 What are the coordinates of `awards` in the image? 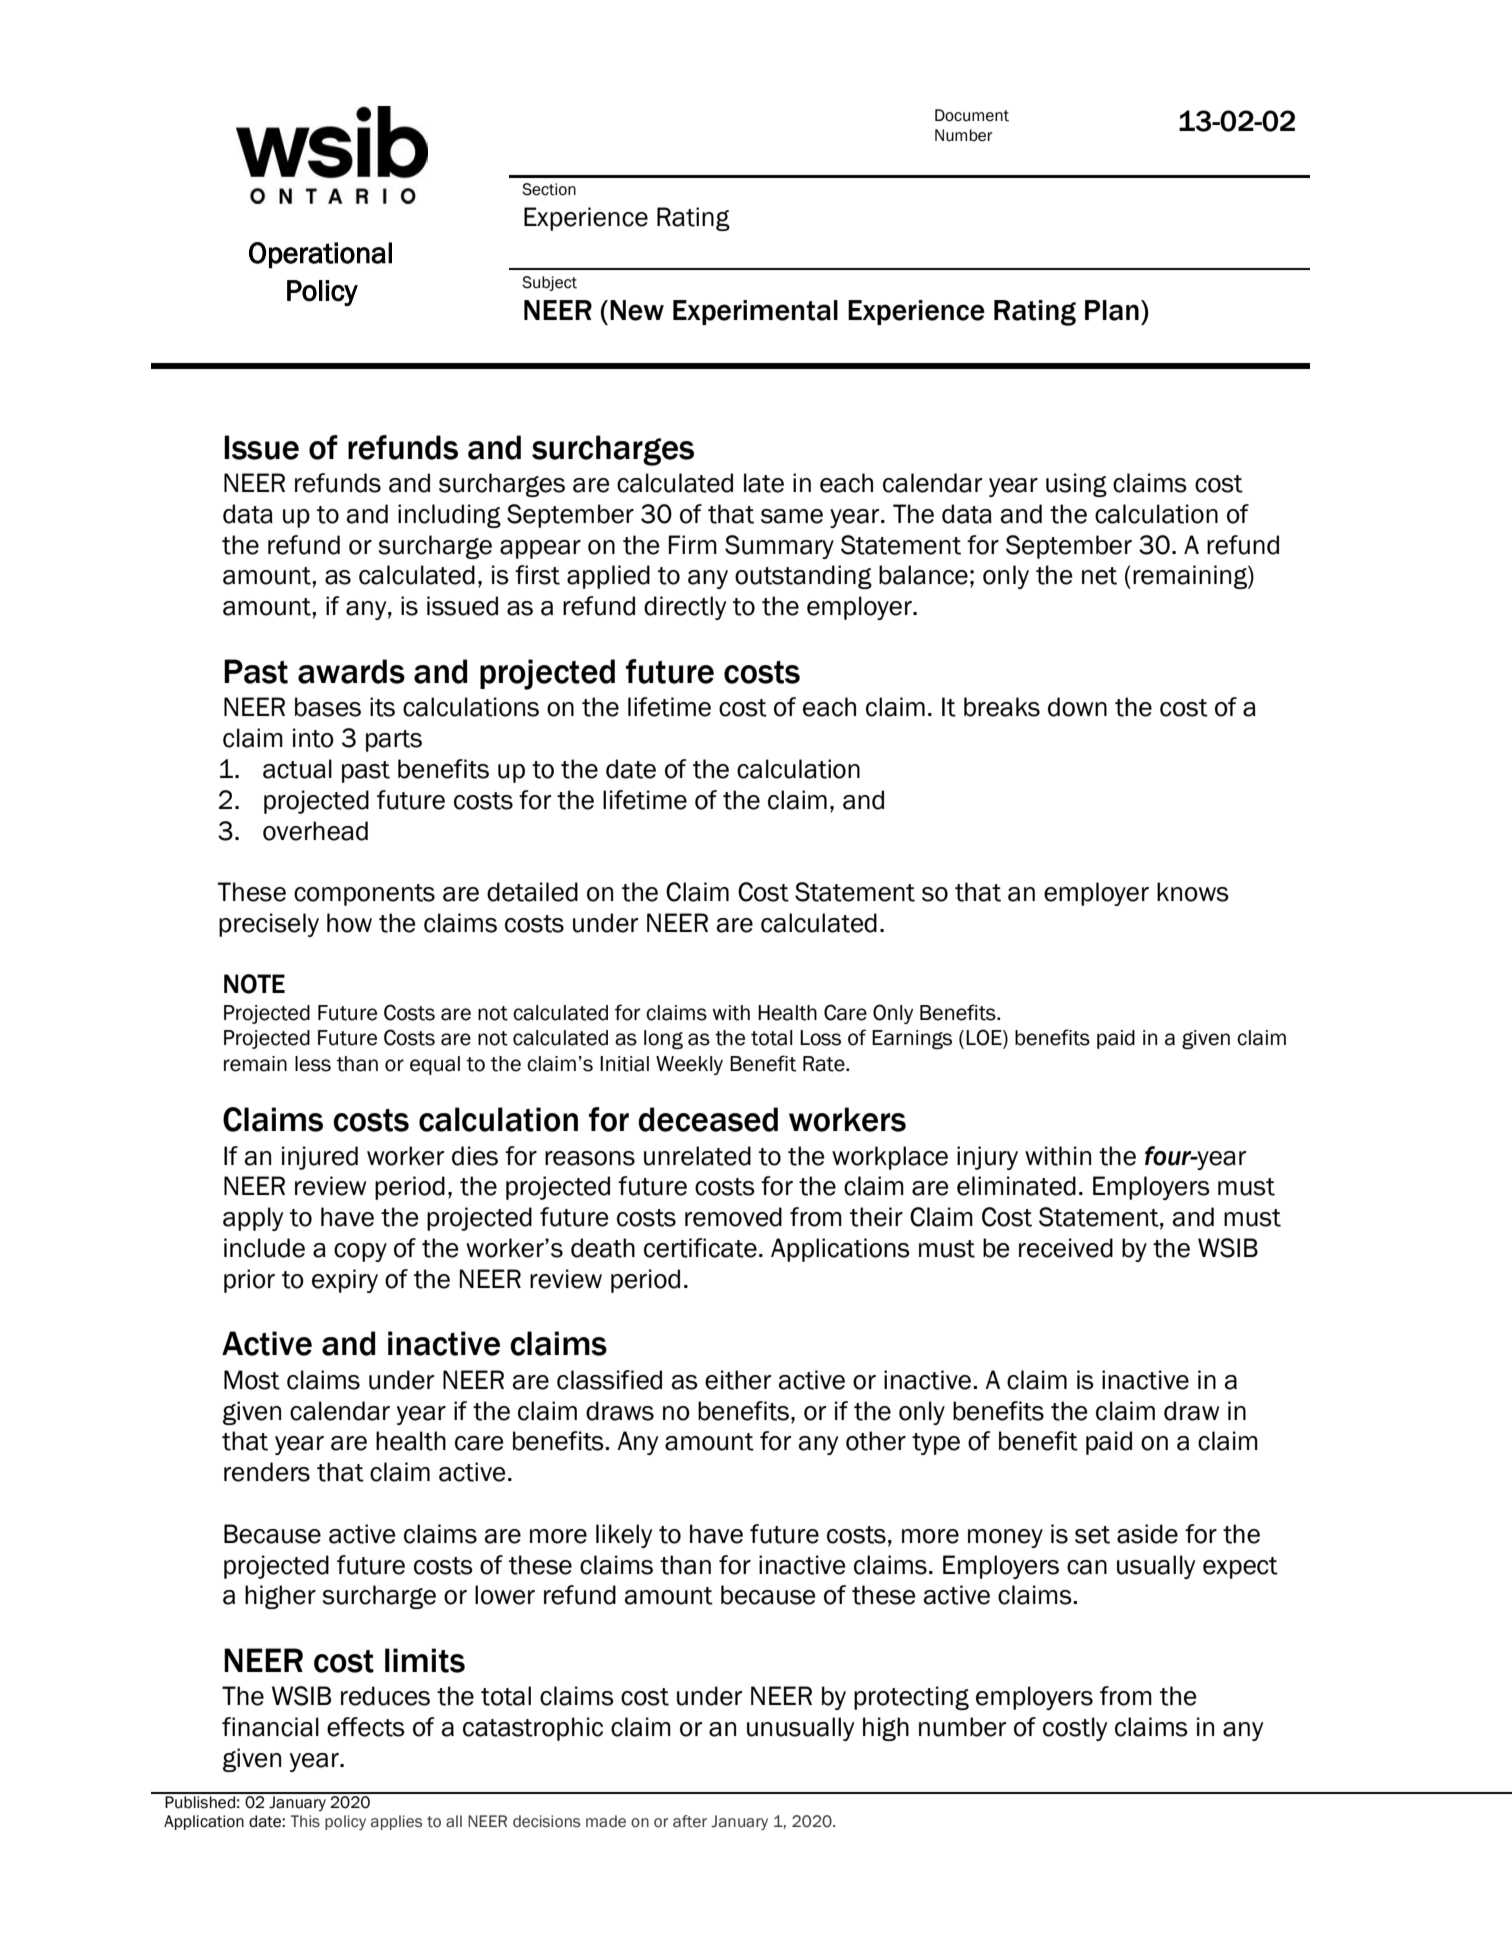 It's located at (351, 671).
